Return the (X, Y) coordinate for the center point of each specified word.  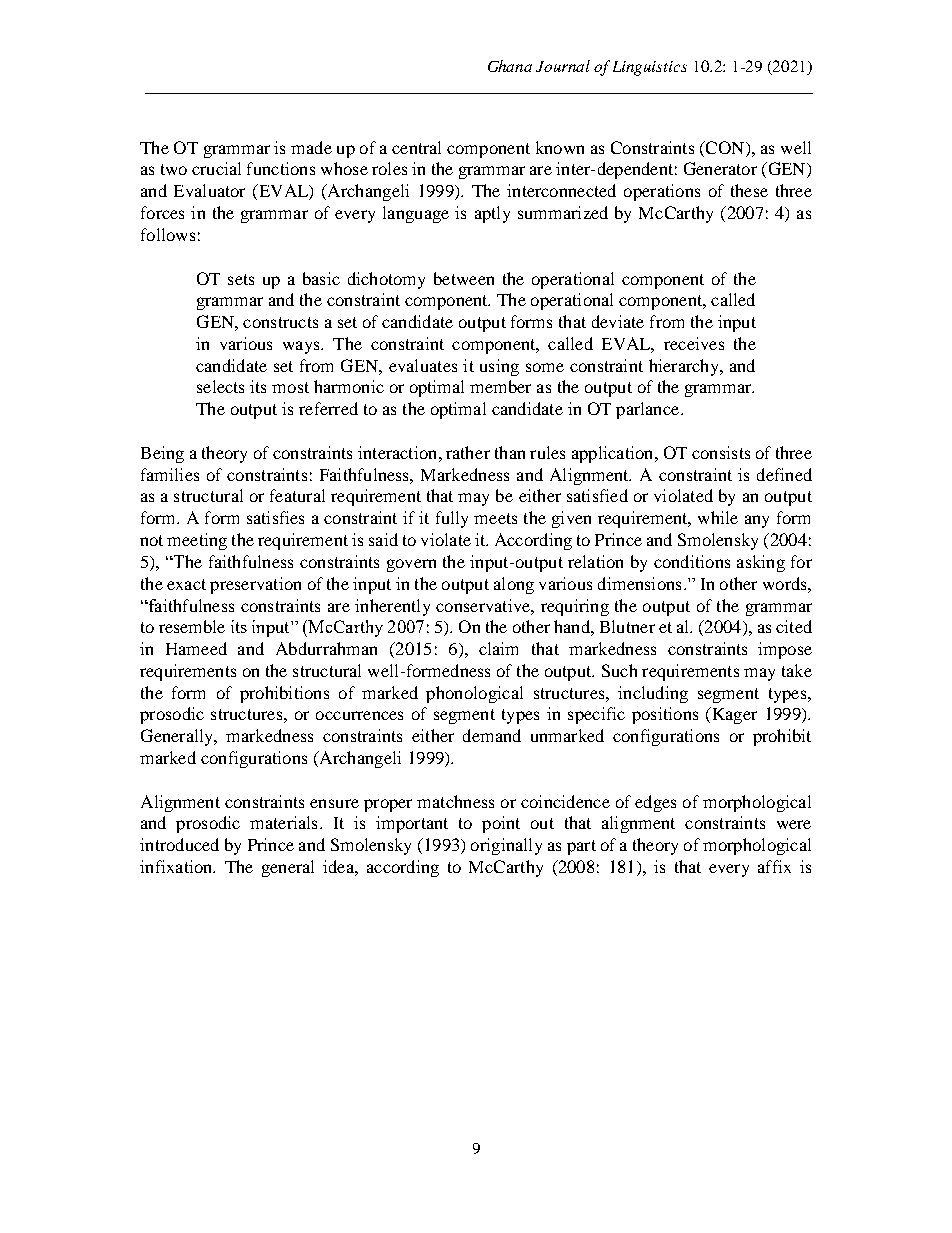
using (499, 367)
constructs (280, 322)
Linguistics (650, 68)
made (311, 147)
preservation (255, 585)
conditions (692, 561)
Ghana (510, 66)
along (514, 585)
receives (694, 343)
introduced (179, 844)
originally (506, 846)
